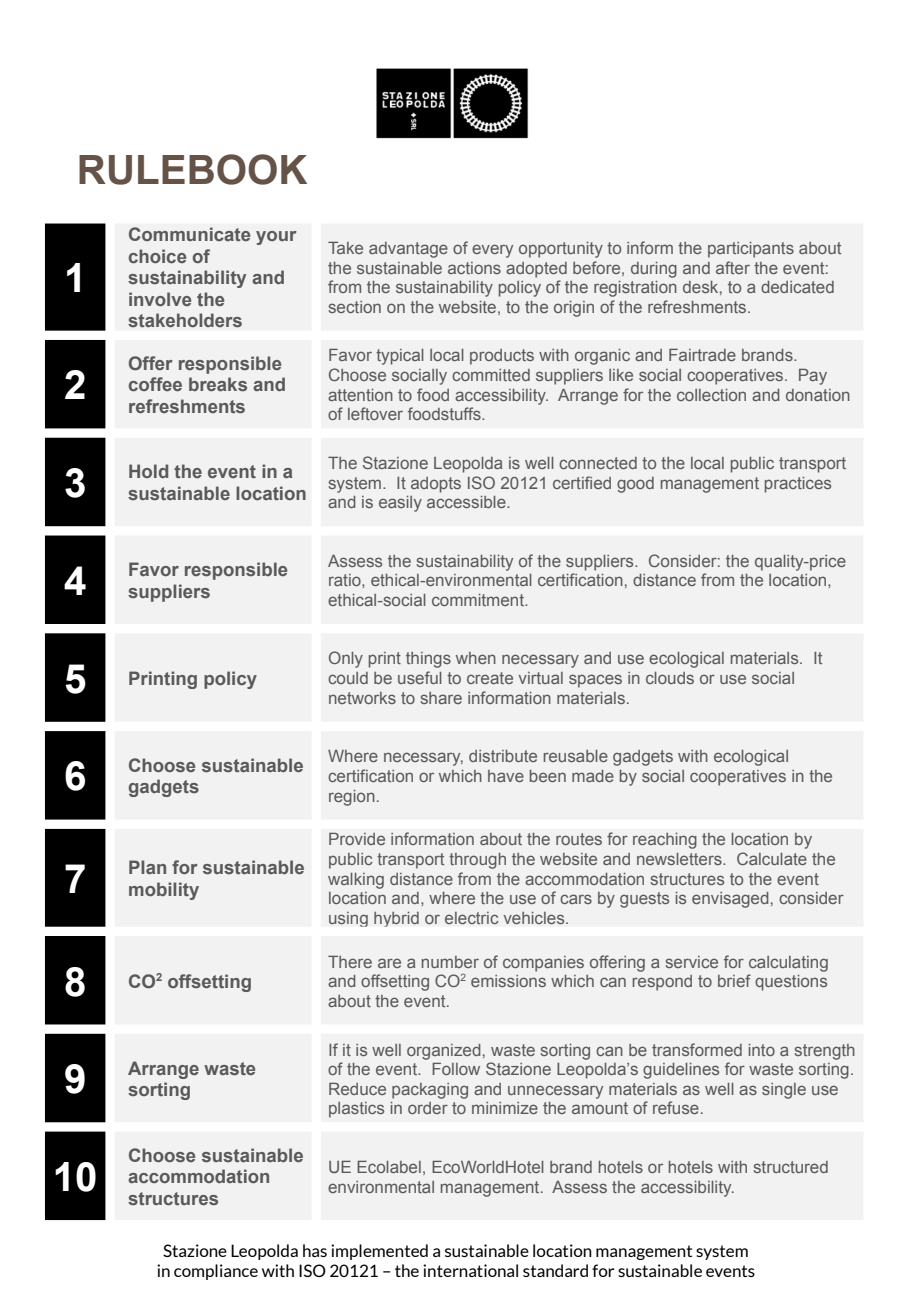 The image size is (924, 1307). I want to click on compliance, so click(216, 1272).
